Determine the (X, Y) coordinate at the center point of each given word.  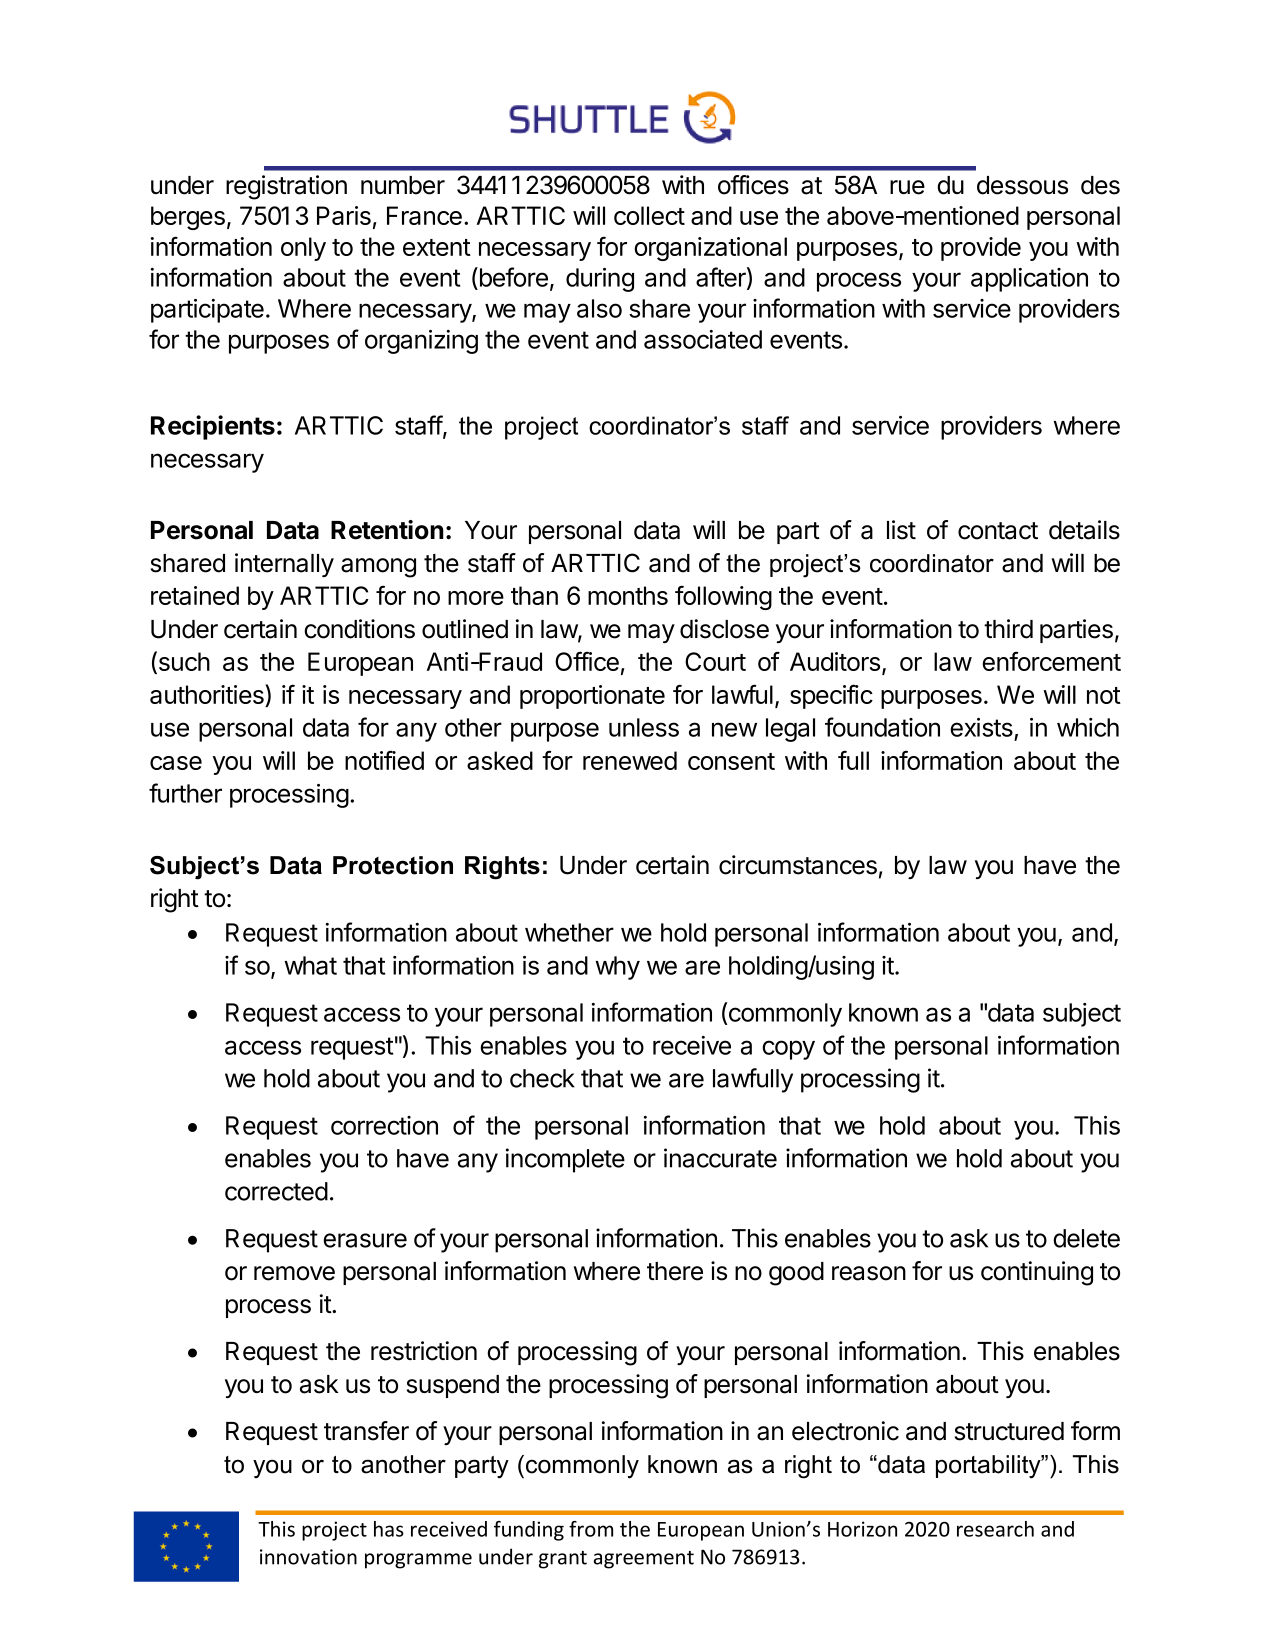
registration (286, 187)
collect (649, 215)
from (591, 1529)
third (1008, 629)
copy (788, 1050)
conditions (359, 629)
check (542, 1078)
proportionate (592, 697)
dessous (1022, 185)
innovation (308, 1557)
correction (384, 1125)
